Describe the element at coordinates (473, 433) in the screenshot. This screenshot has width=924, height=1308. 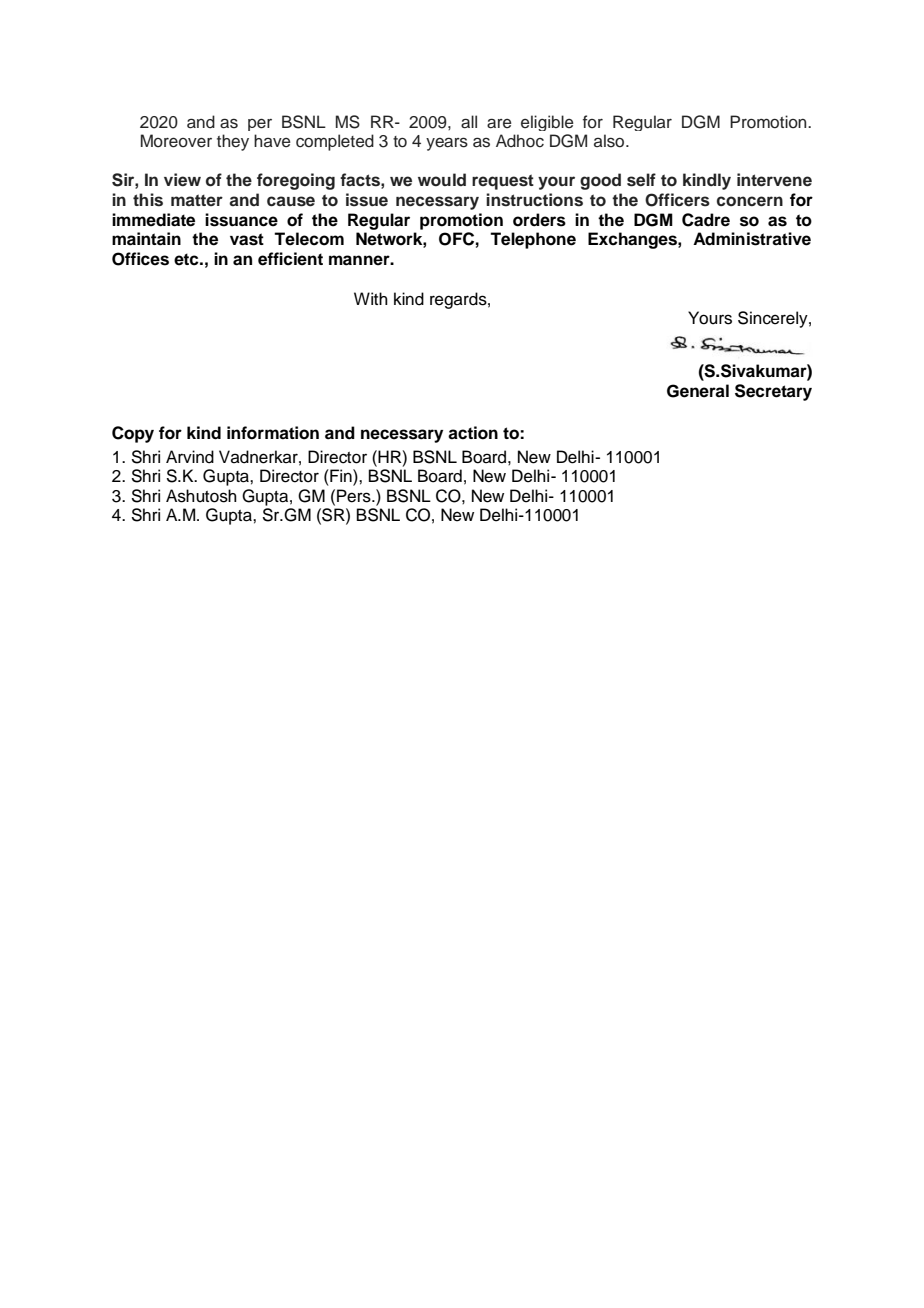
I see `action` at that location.
